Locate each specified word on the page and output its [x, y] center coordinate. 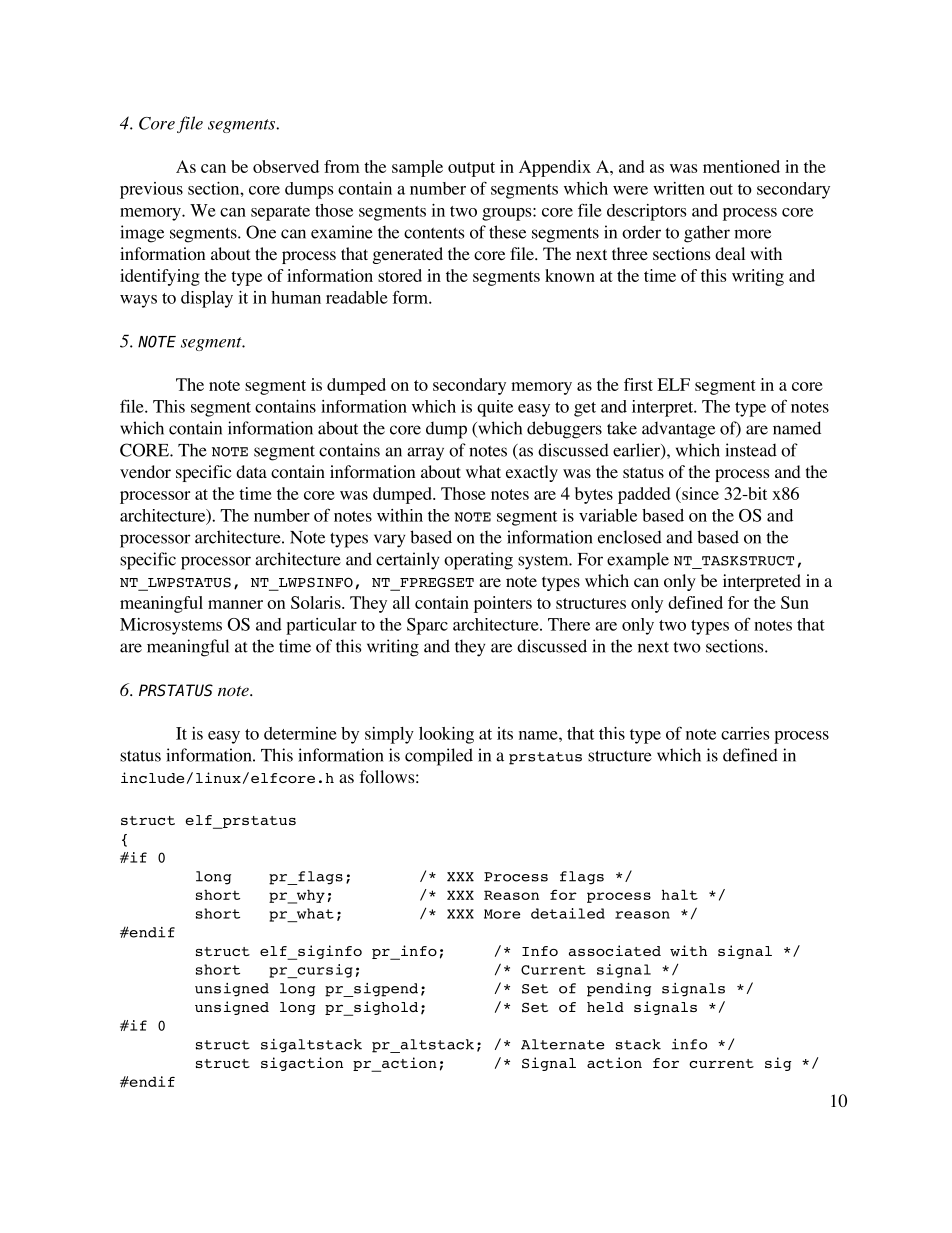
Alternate [562, 1044]
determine [300, 733]
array [425, 454]
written [679, 188]
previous [151, 190]
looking [446, 735]
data [251, 471]
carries [745, 733]
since [699, 493]
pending [619, 990]
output [471, 169]
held [605, 1007]
